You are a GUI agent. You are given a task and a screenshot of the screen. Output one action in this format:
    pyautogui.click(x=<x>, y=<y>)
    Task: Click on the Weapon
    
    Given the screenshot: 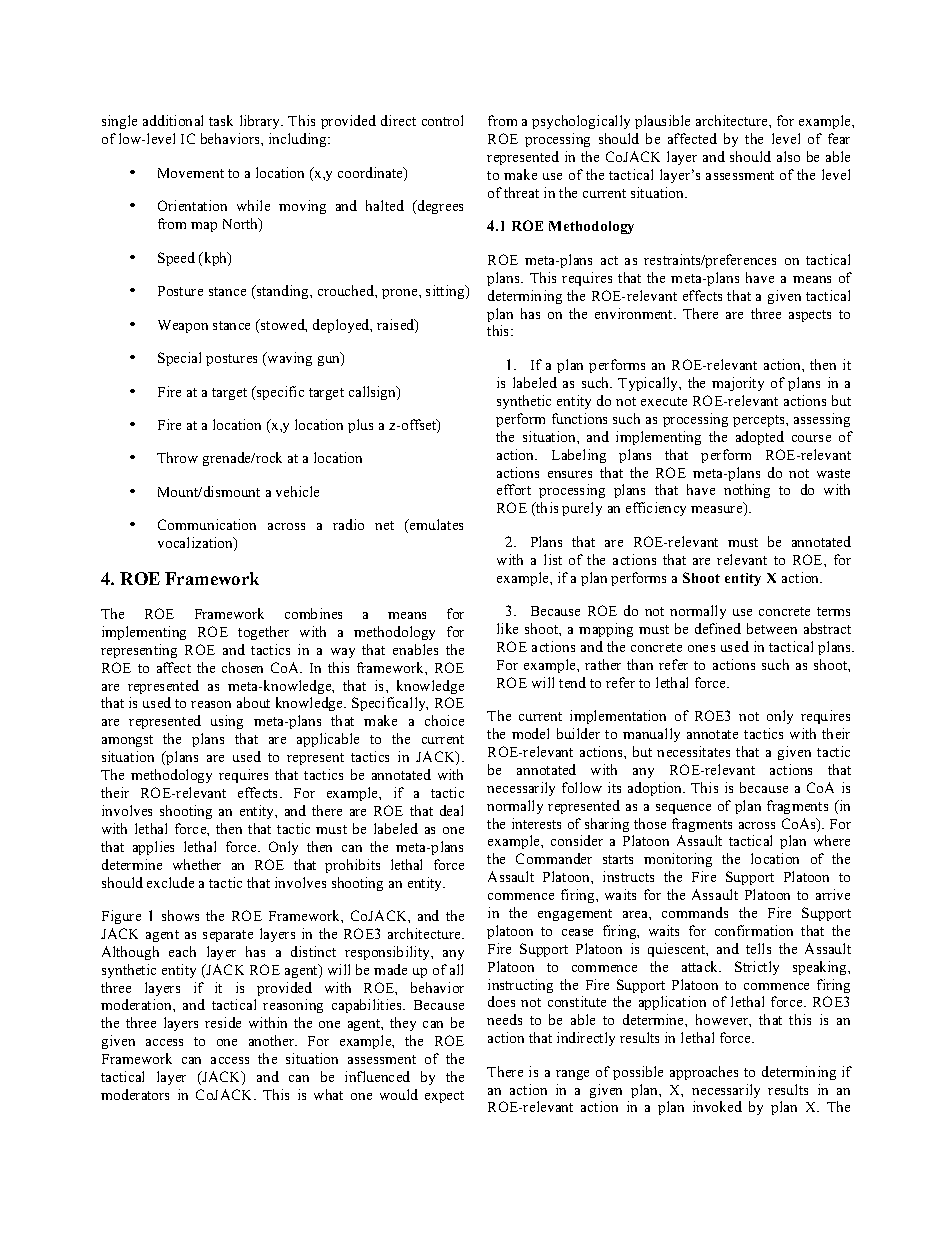 What is the action you would take?
    pyautogui.click(x=183, y=326)
